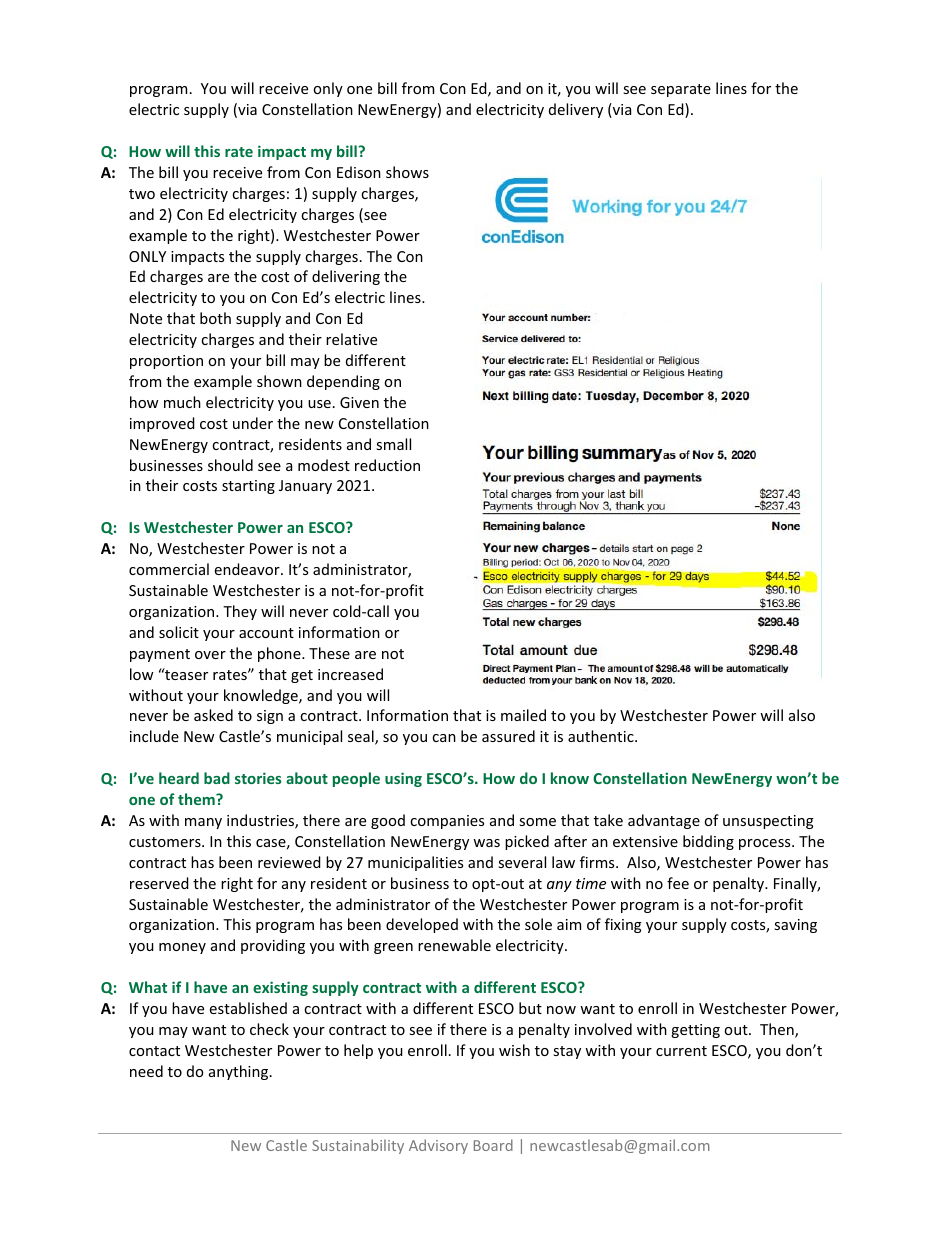 This screenshot has height=1233, width=952. What do you see at coordinates (444, 738) in the screenshot?
I see `can` at bounding box center [444, 738].
